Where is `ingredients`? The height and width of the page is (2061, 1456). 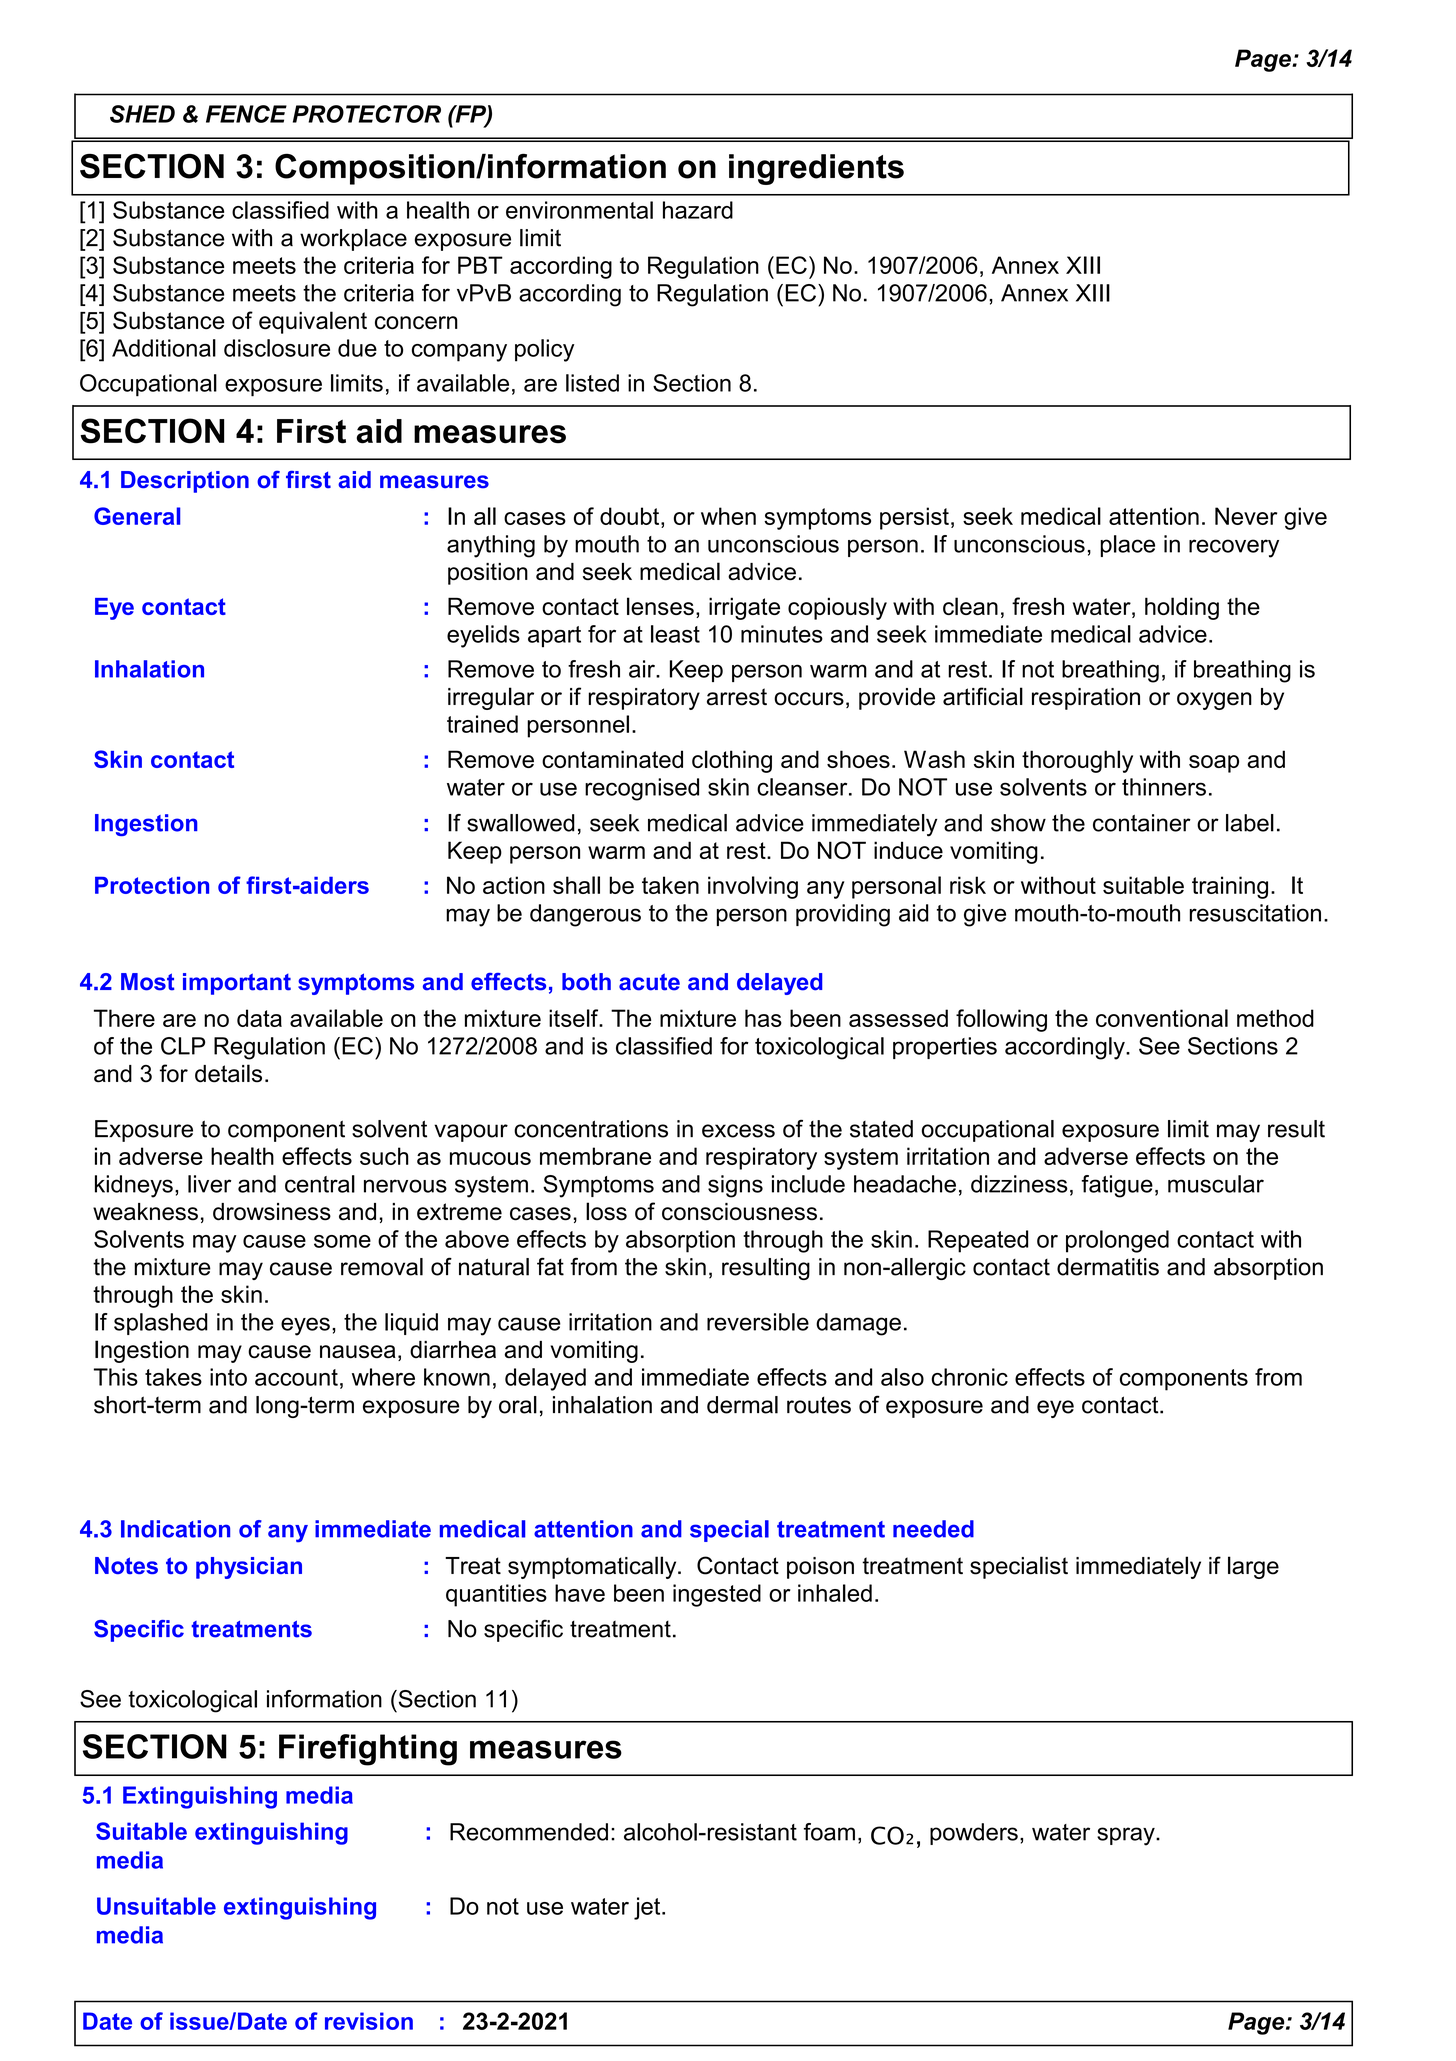
ingredients is located at coordinates (816, 169).
